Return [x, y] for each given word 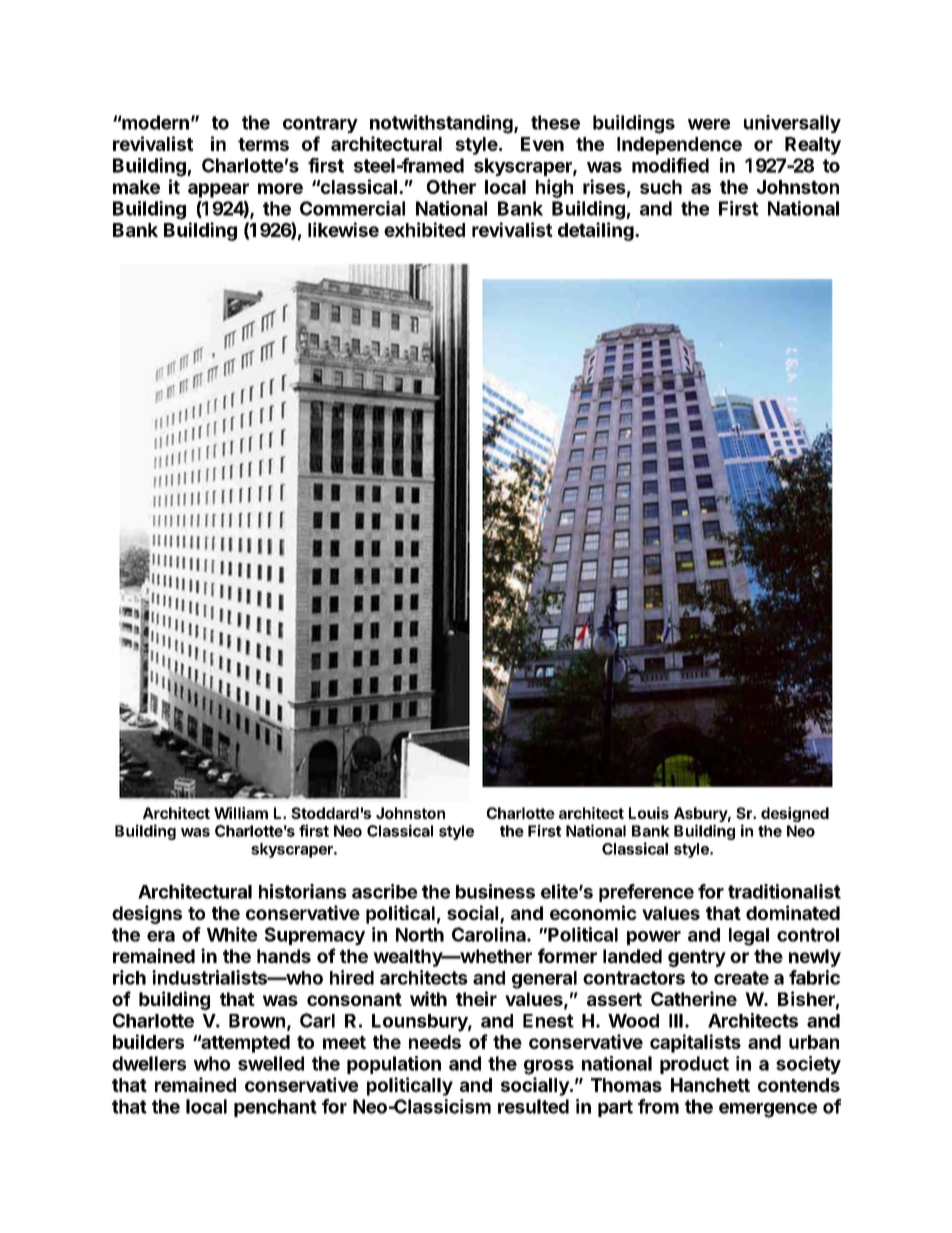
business [495, 891]
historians [303, 891]
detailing [597, 231]
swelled [271, 1063]
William [241, 813]
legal [749, 937]
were [709, 124]
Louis [649, 813]
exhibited [424, 229]
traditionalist [784, 891]
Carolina [490, 934]
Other [451, 187]
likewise [343, 229]
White [232, 934]
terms [263, 144]
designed [795, 814]
